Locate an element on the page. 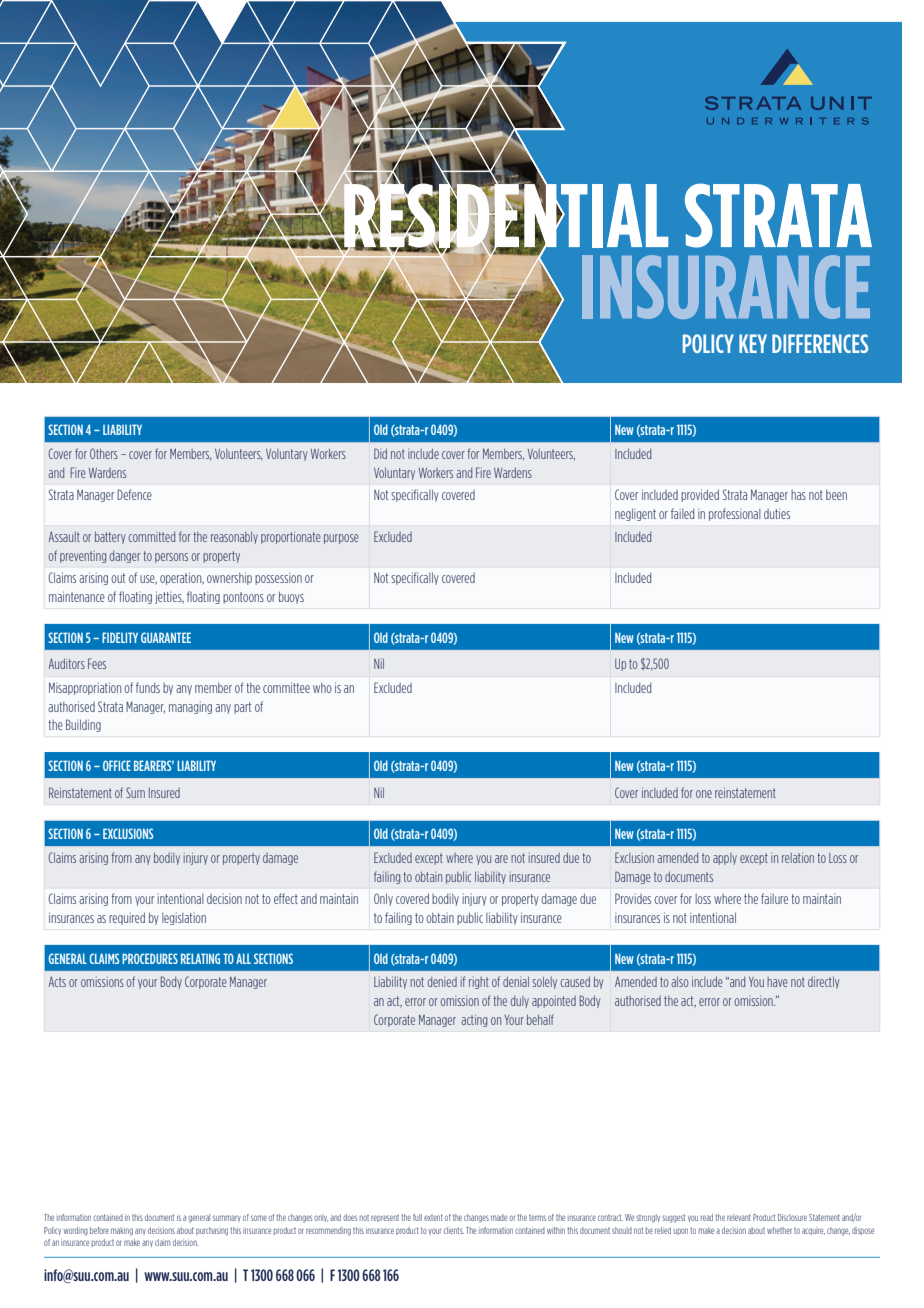 This document has width=924, height=1308. relation is located at coordinates (798, 857).
